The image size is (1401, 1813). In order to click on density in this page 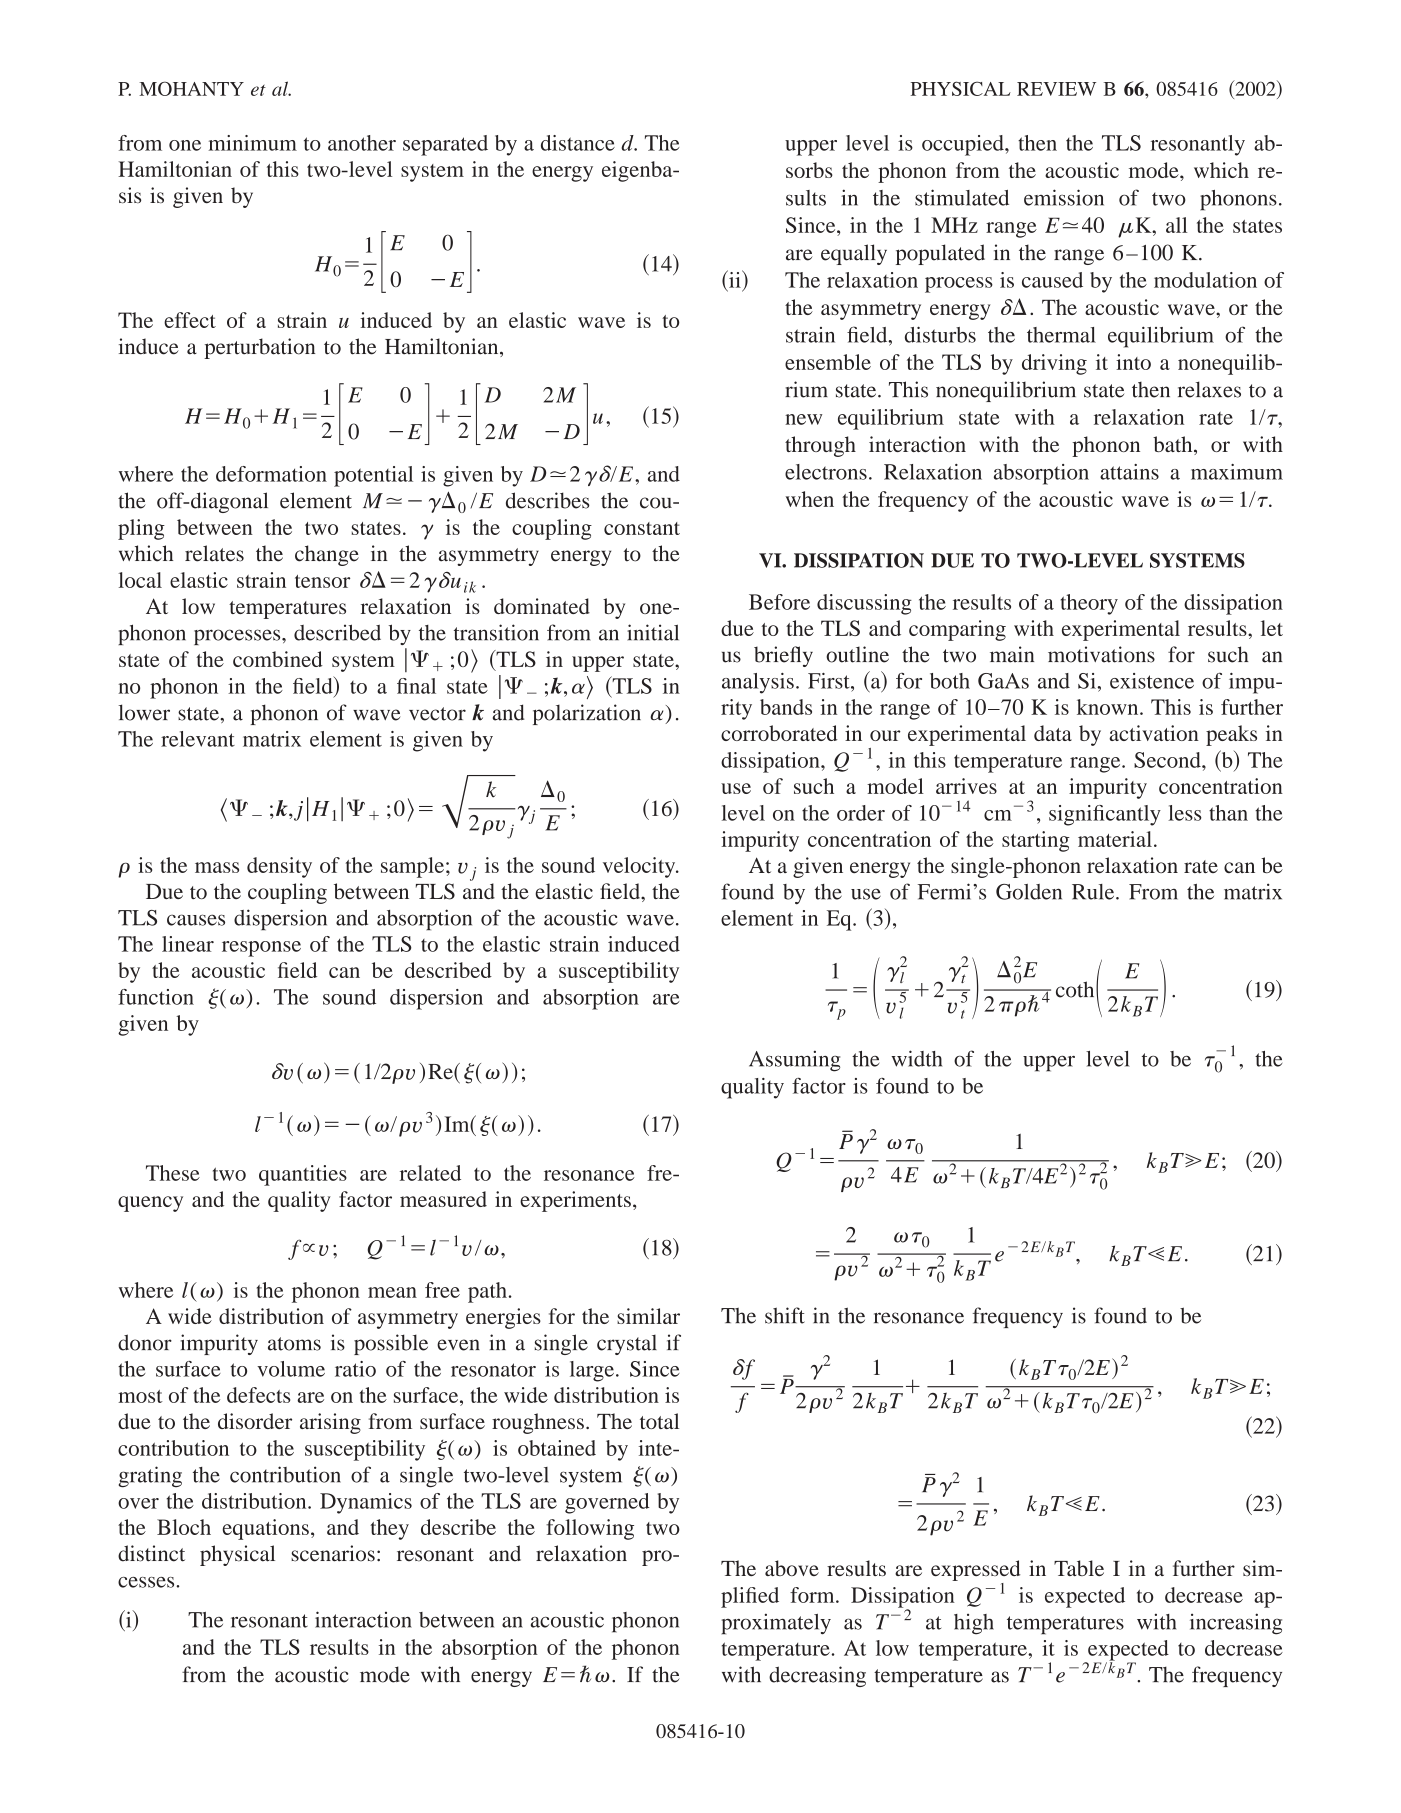, I will do `click(279, 867)`.
